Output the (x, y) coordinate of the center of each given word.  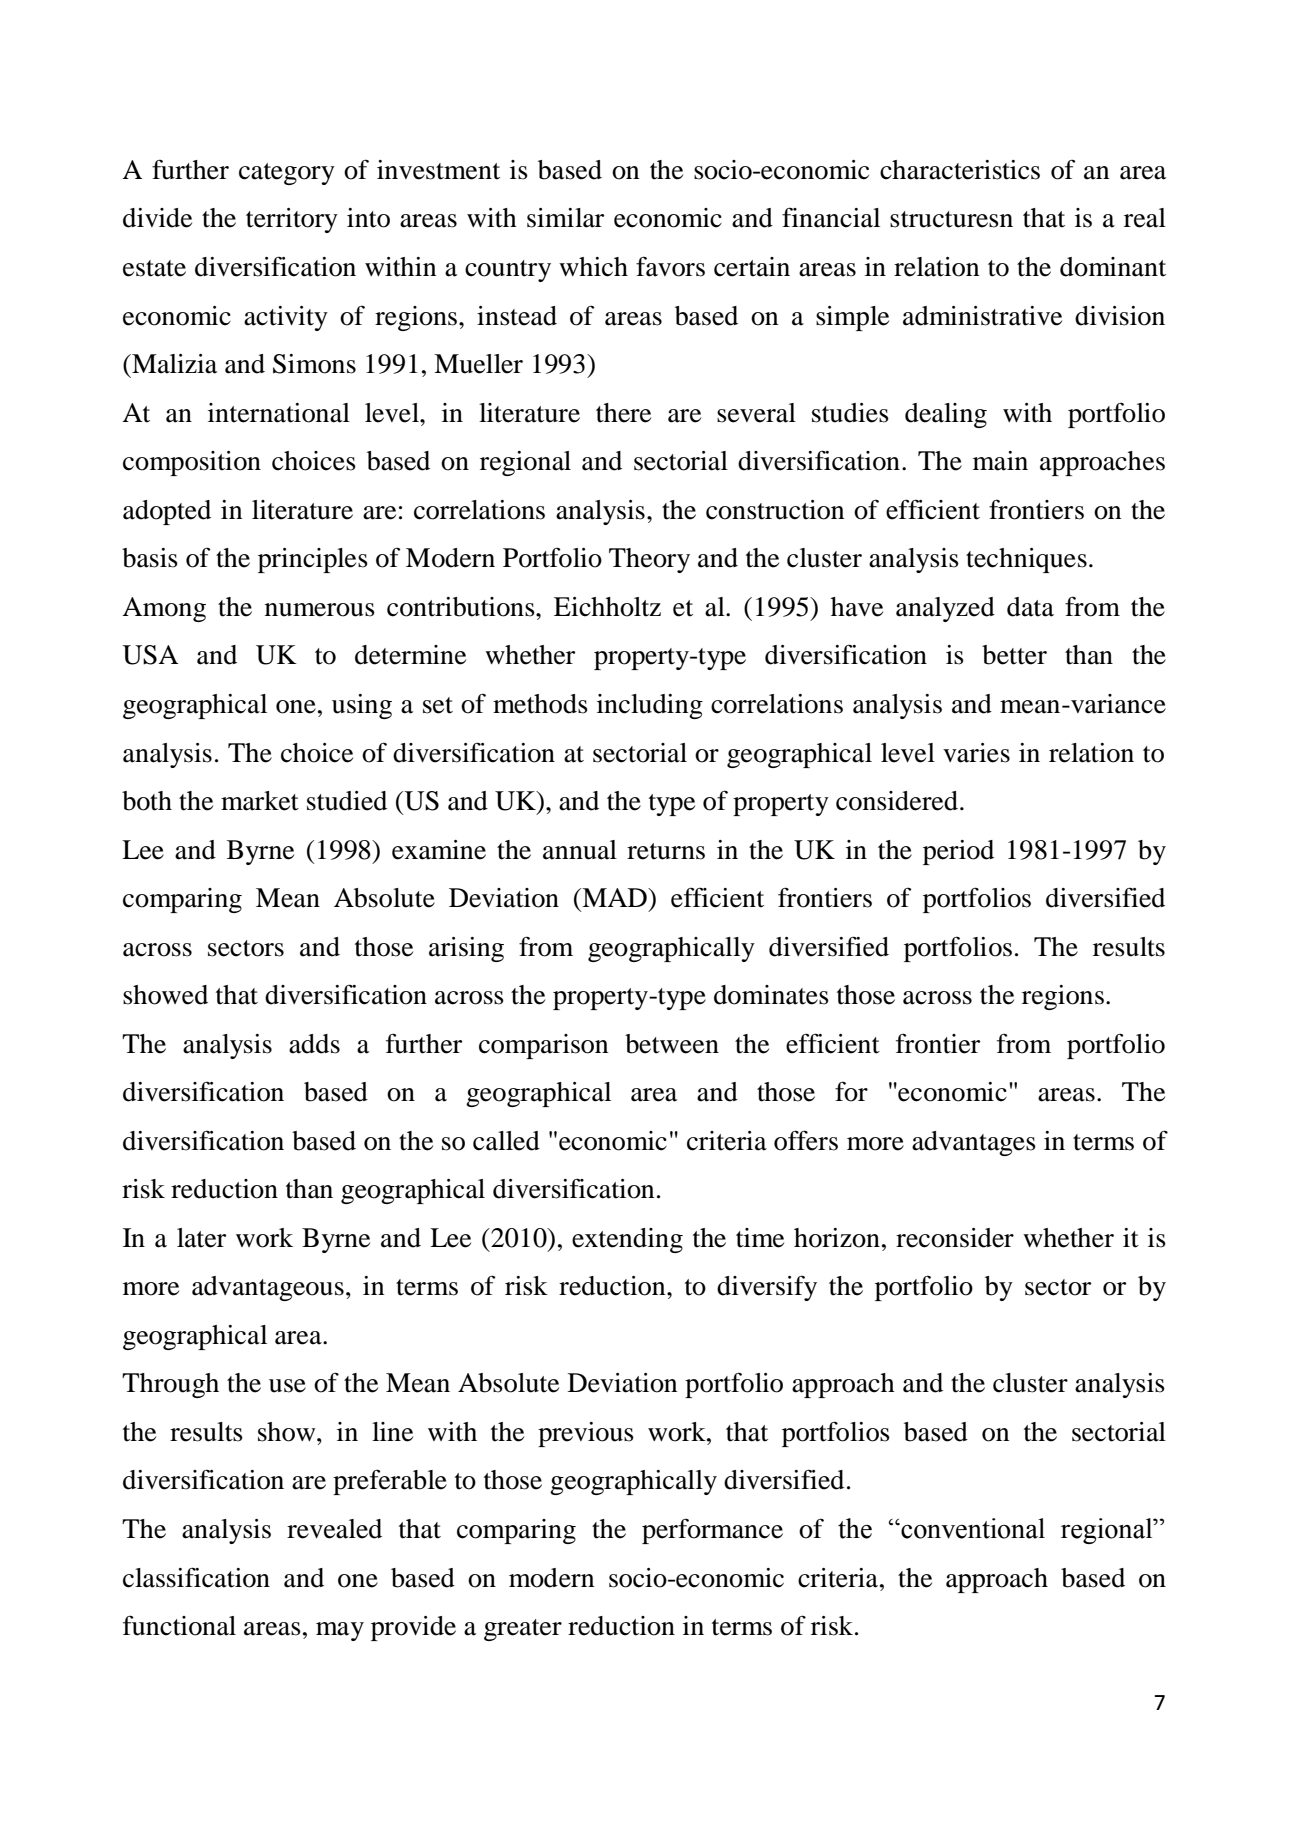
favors (670, 266)
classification (196, 1577)
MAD (614, 897)
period (958, 852)
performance (712, 1531)
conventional (972, 1528)
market (260, 801)
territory (292, 220)
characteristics (960, 170)
